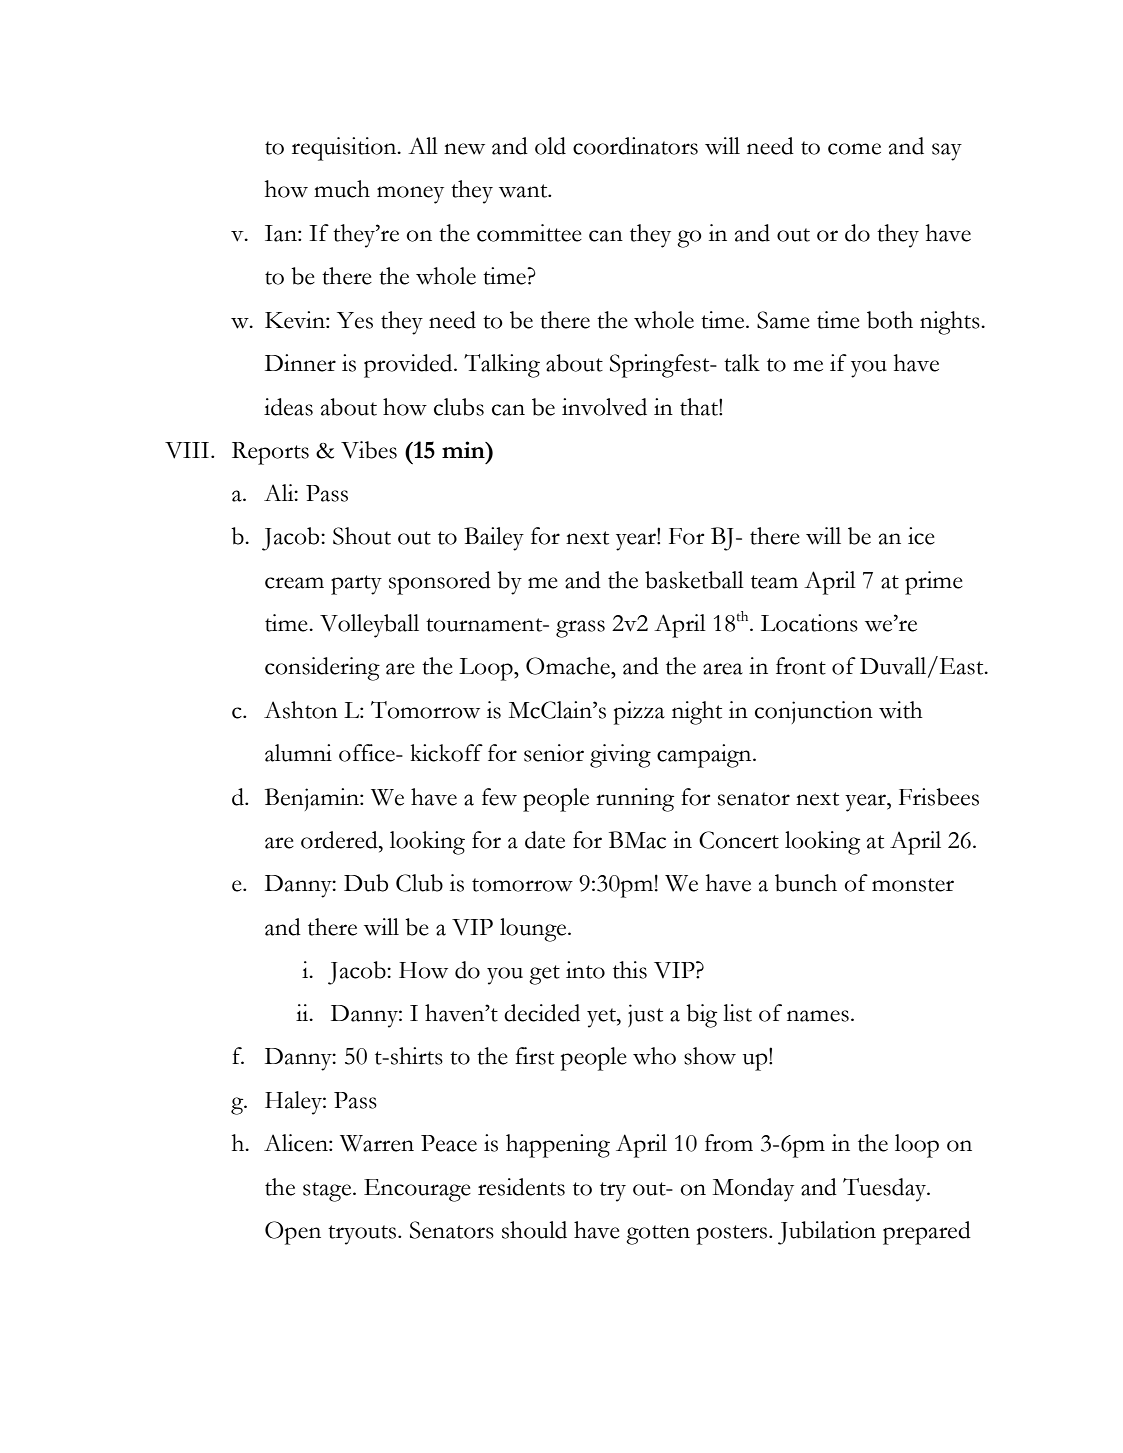  Describe the element at coordinates (554, 753) in the document. I see `senior` at that location.
